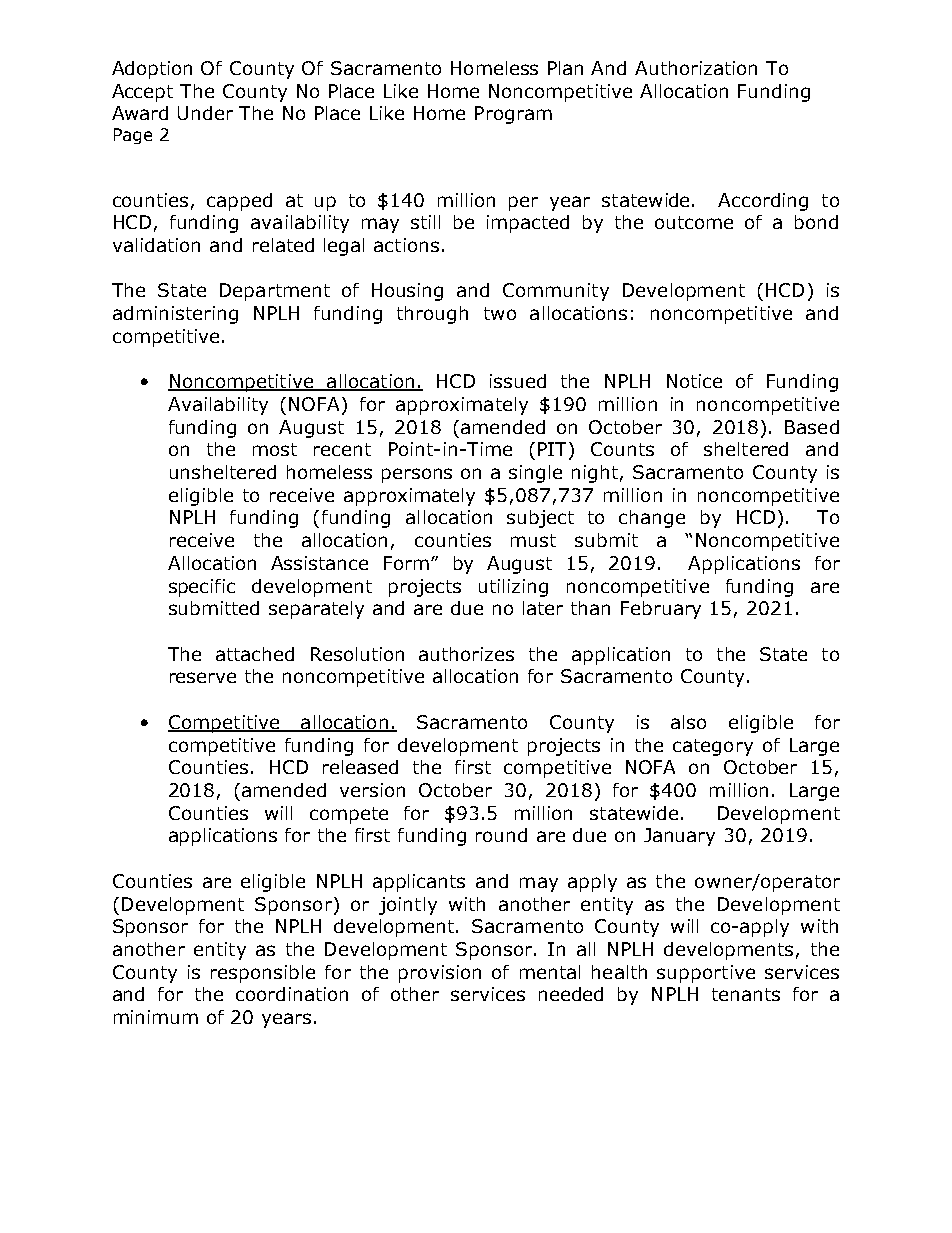  I want to click on Program, so click(513, 115).
